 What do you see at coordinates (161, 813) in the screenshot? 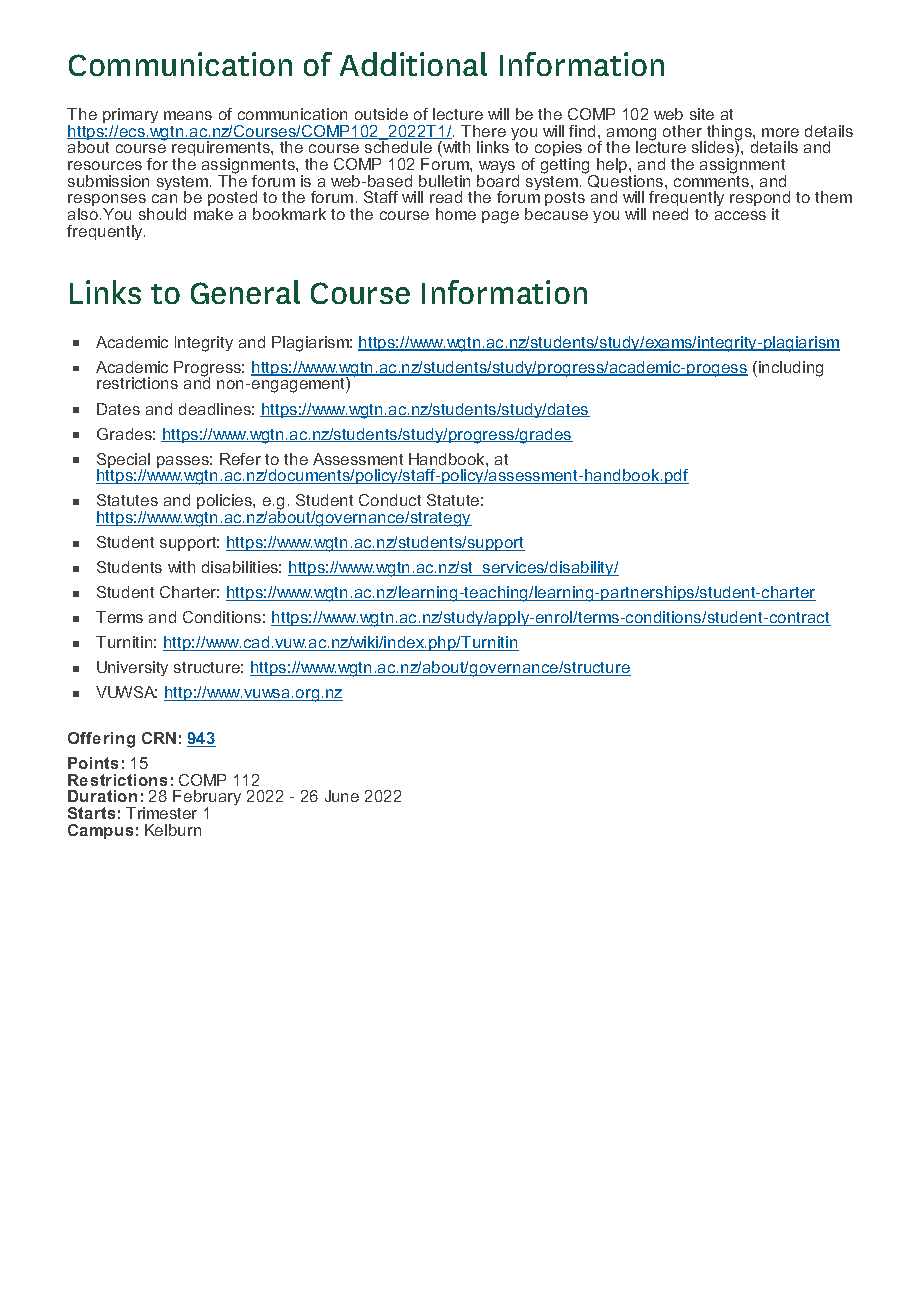
I see `Trimester` at bounding box center [161, 813].
